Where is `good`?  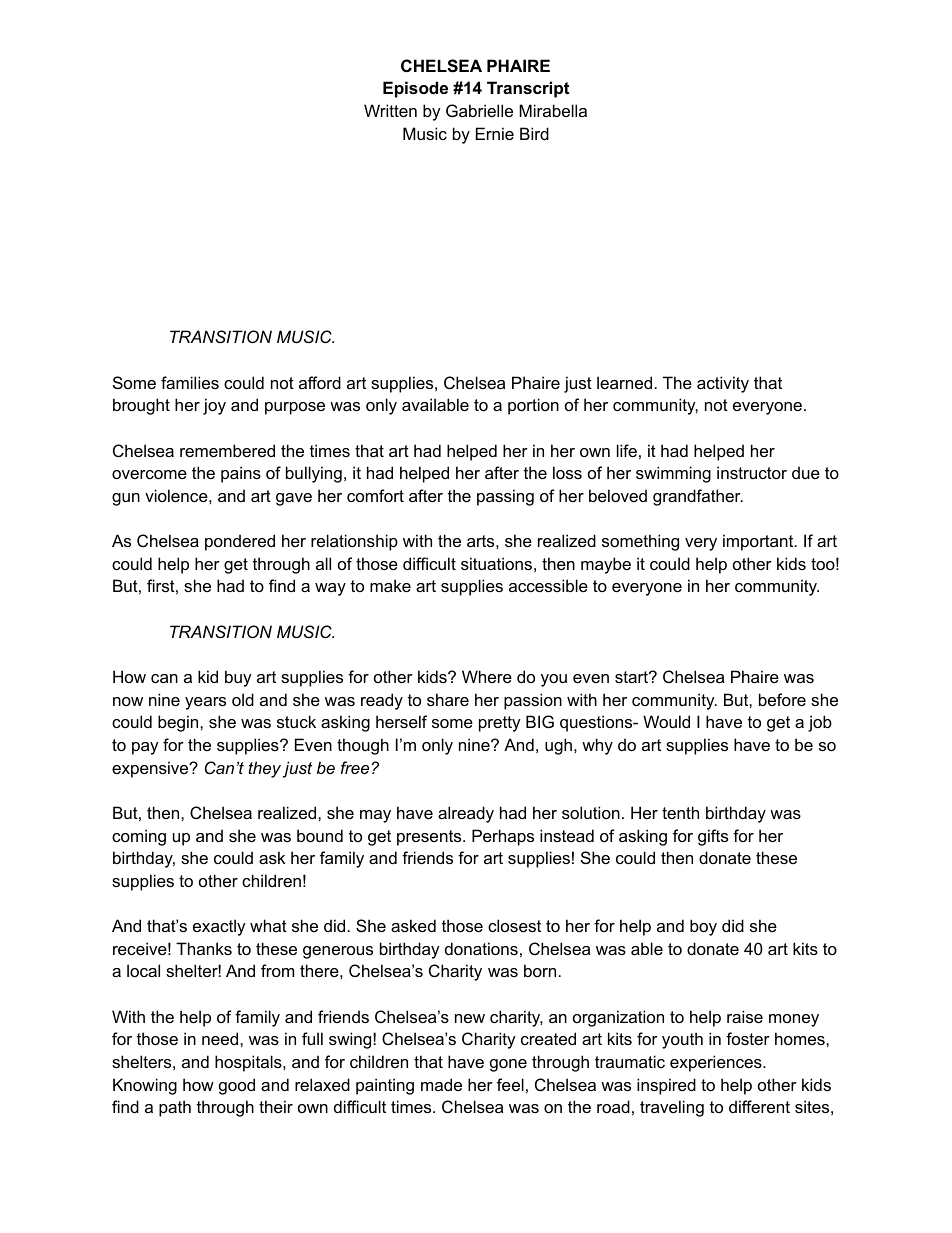
good is located at coordinates (237, 1086).
